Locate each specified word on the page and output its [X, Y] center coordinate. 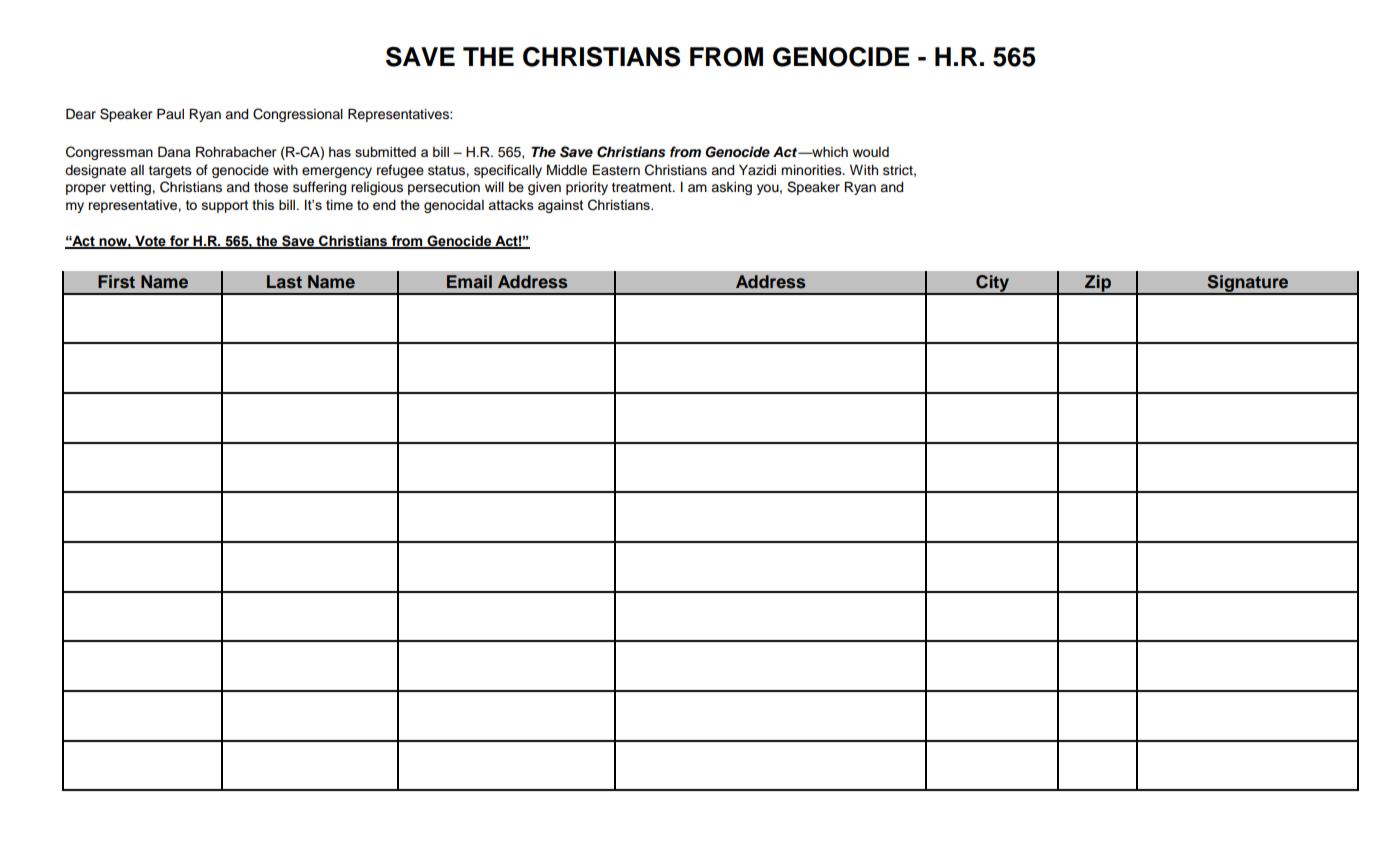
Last [284, 282]
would [871, 152]
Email [469, 281]
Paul [170, 114]
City [992, 285]
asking [731, 188]
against [561, 206]
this [263, 205]
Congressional [298, 115]
